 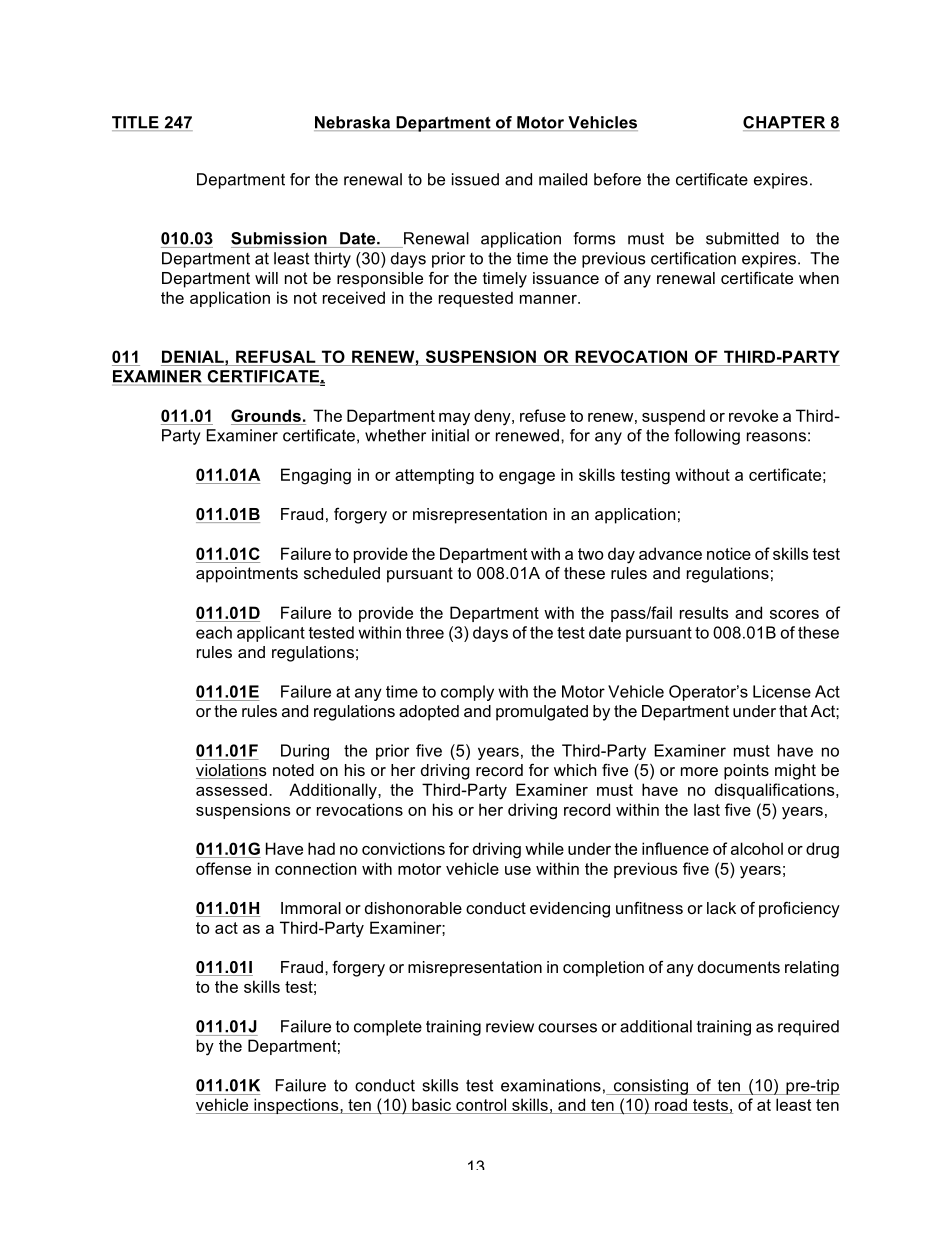 I want to click on TITLE, so click(x=136, y=123).
